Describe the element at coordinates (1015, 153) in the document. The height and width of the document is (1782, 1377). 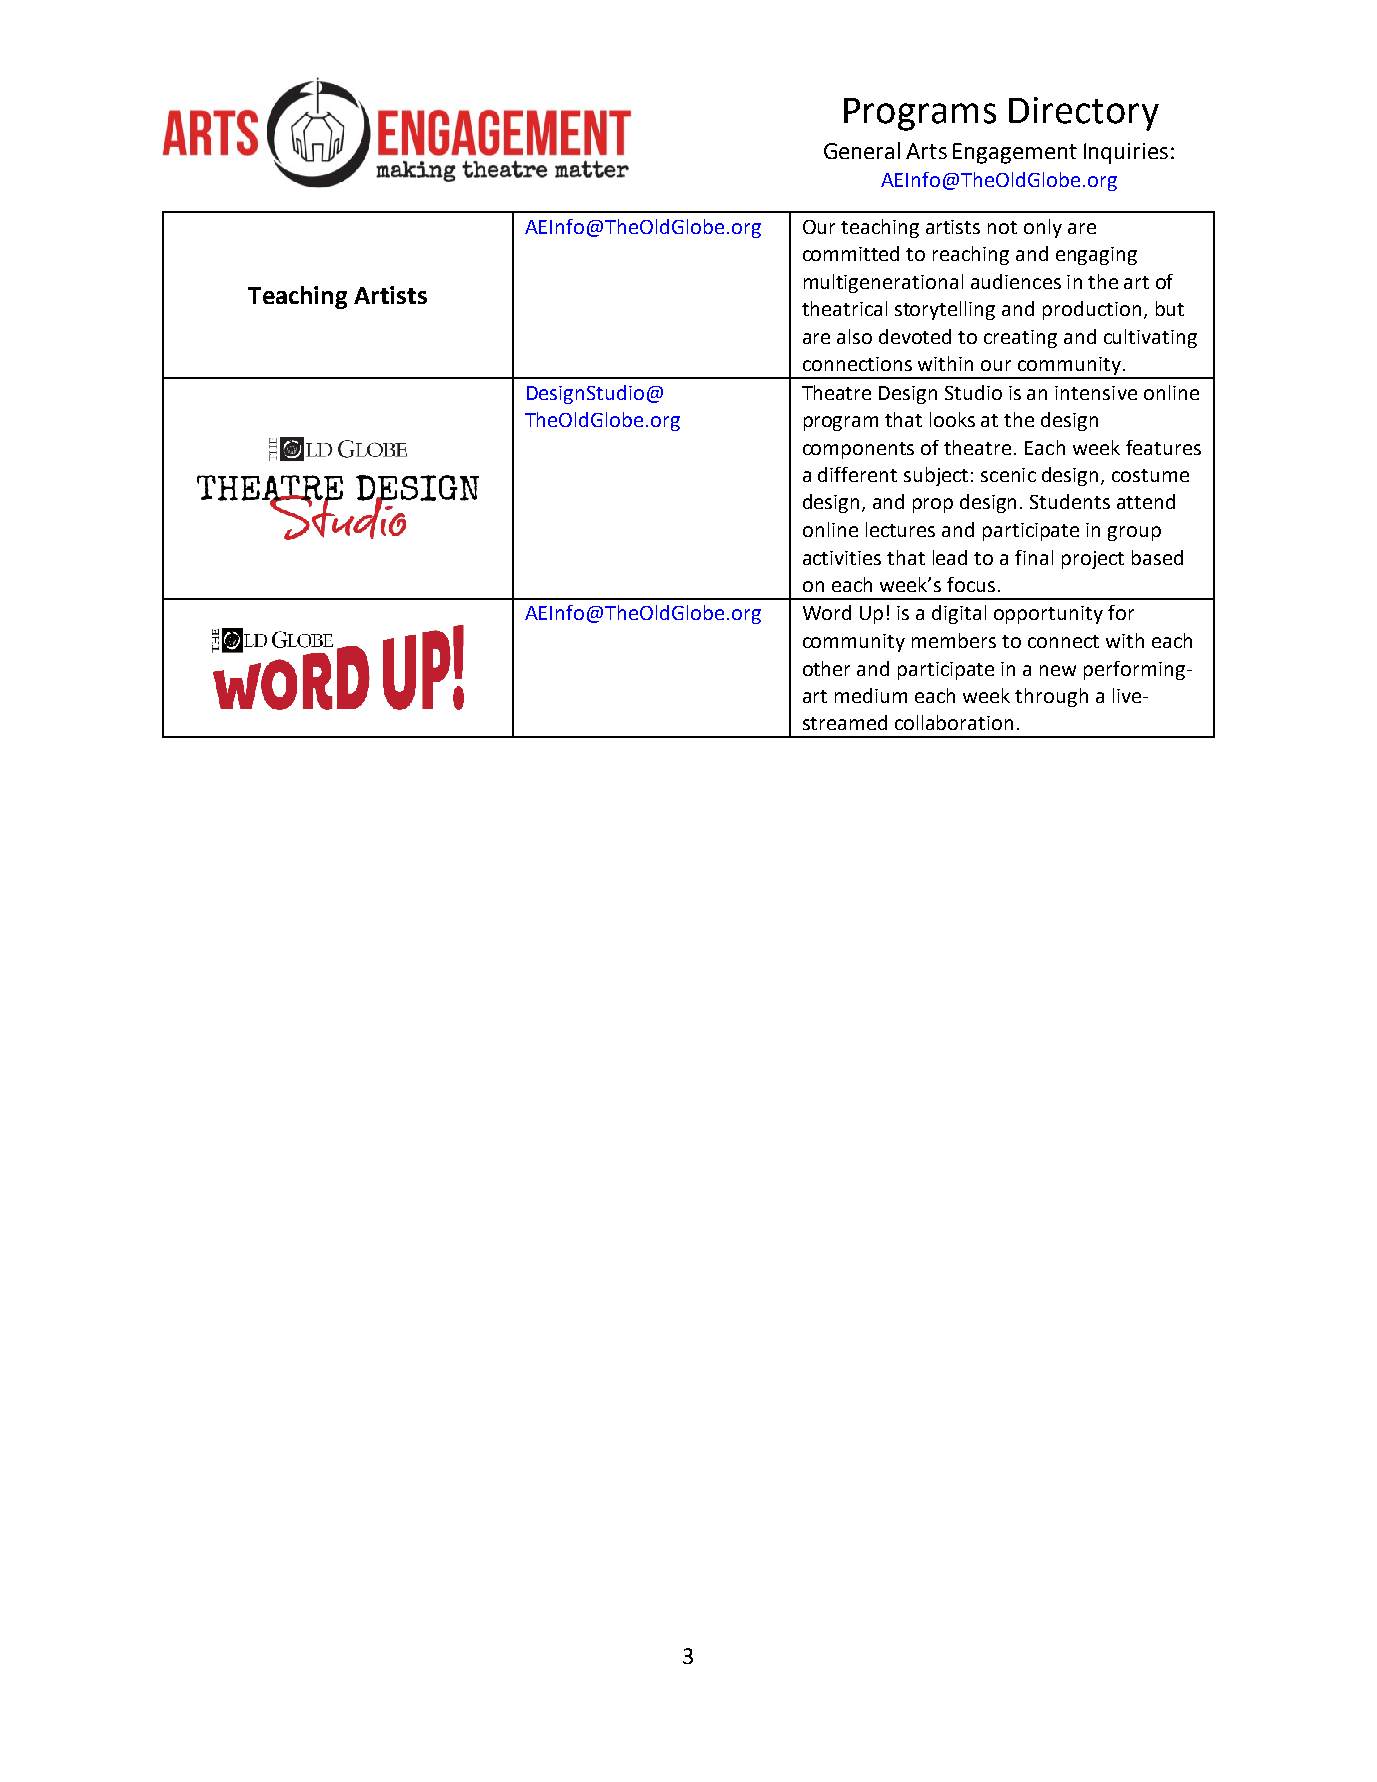
I see `Engagement` at that location.
